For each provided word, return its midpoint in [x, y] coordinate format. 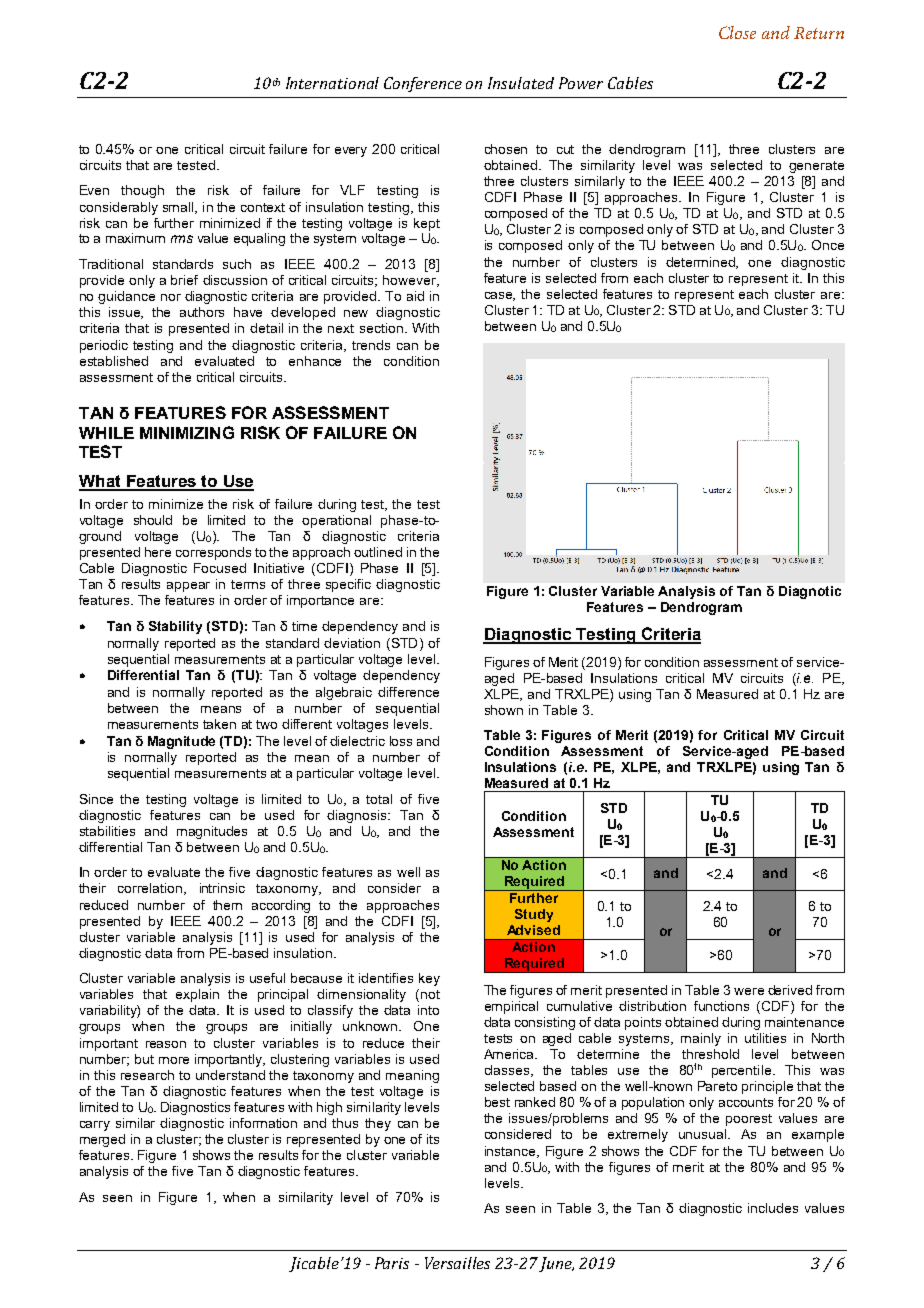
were [749, 991]
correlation [151, 889]
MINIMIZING [187, 432]
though [142, 191]
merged [102, 1140]
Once [828, 245]
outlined [378, 552]
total [379, 799]
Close [737, 32]
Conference [423, 84]
